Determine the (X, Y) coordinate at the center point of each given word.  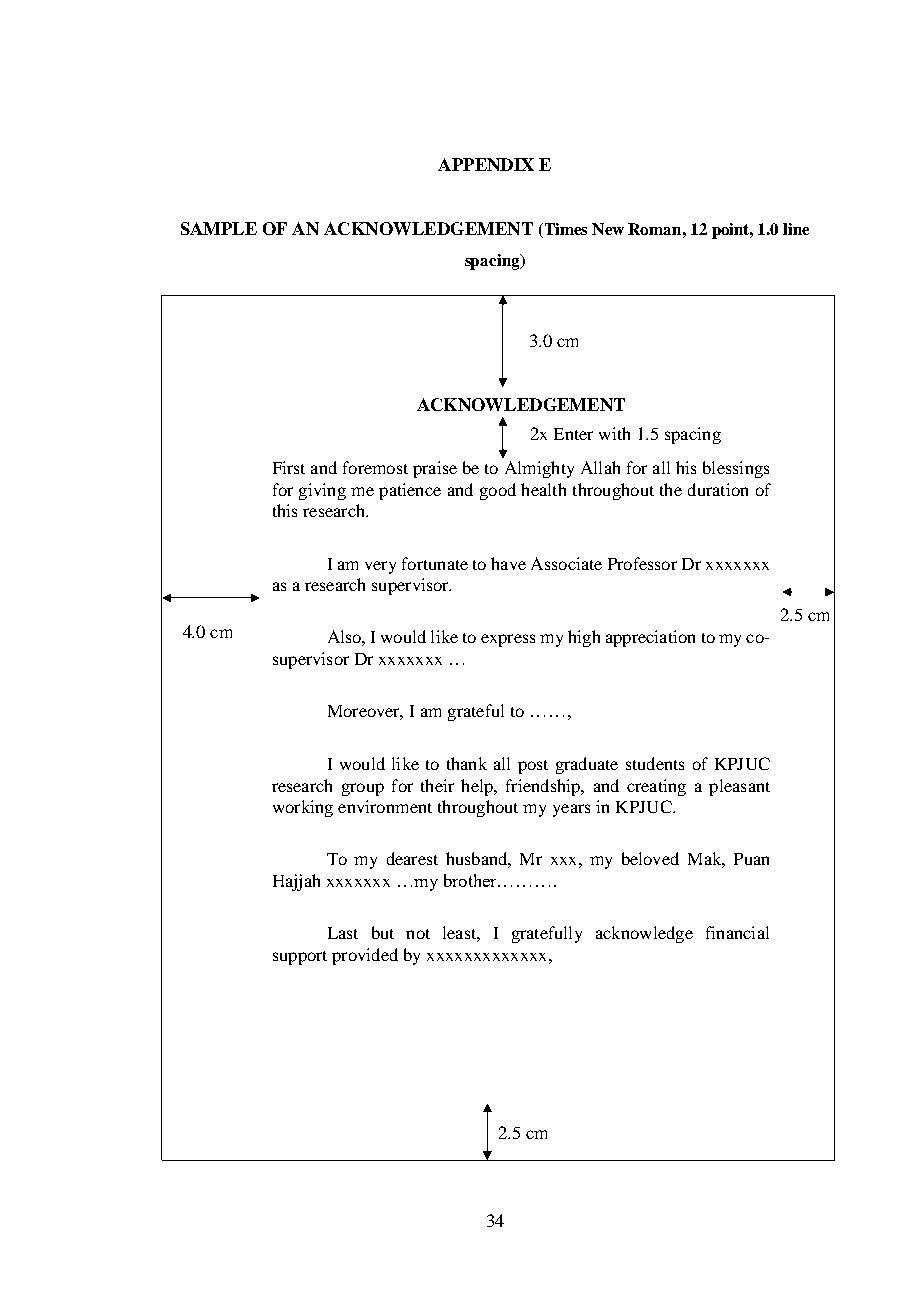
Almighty (539, 469)
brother (471, 880)
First (289, 467)
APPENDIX (486, 164)
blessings (736, 469)
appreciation (650, 638)
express (508, 640)
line (796, 229)
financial (737, 932)
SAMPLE (219, 228)
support (300, 958)
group (363, 789)
